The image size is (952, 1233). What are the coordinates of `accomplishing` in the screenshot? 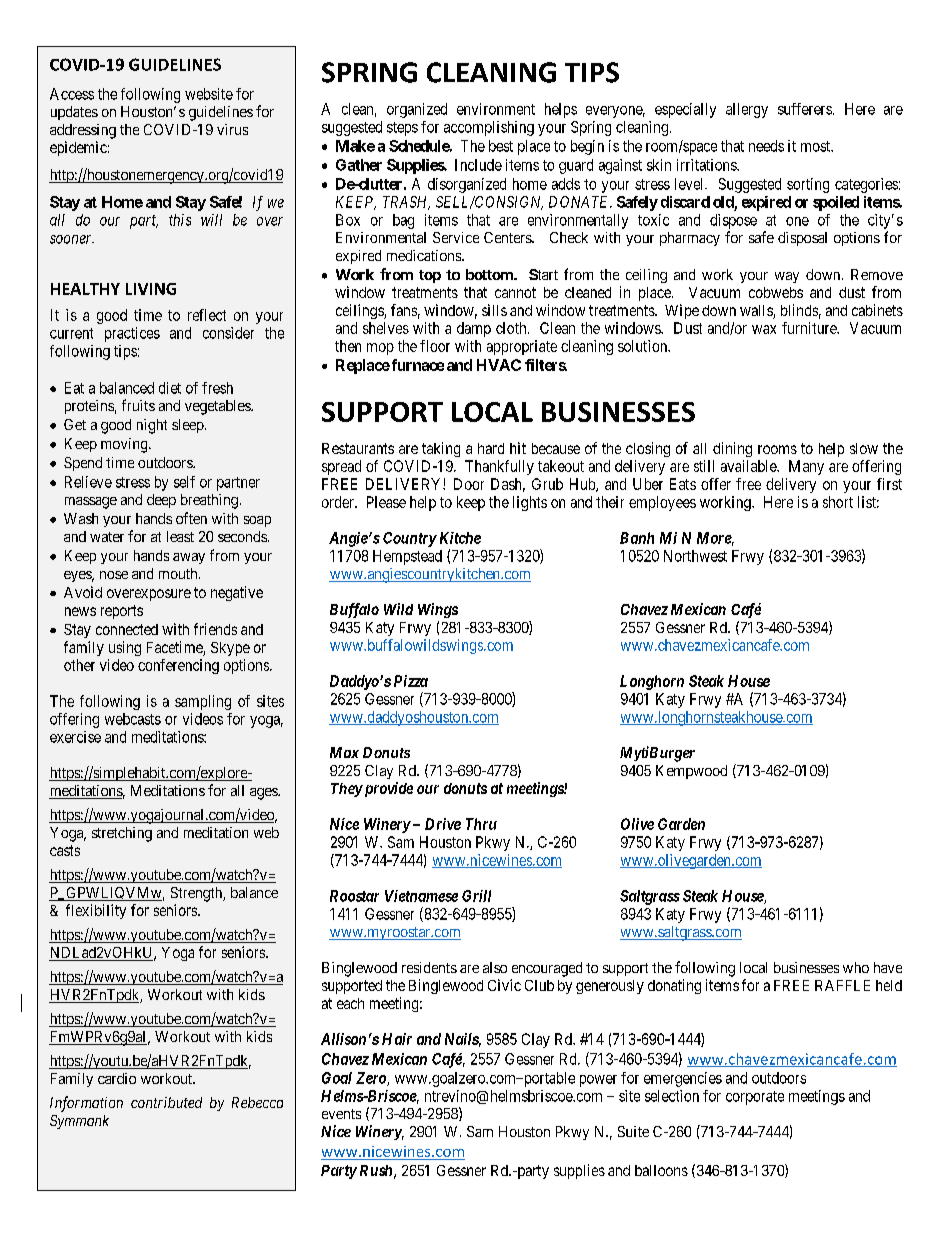 It's located at (489, 128).
